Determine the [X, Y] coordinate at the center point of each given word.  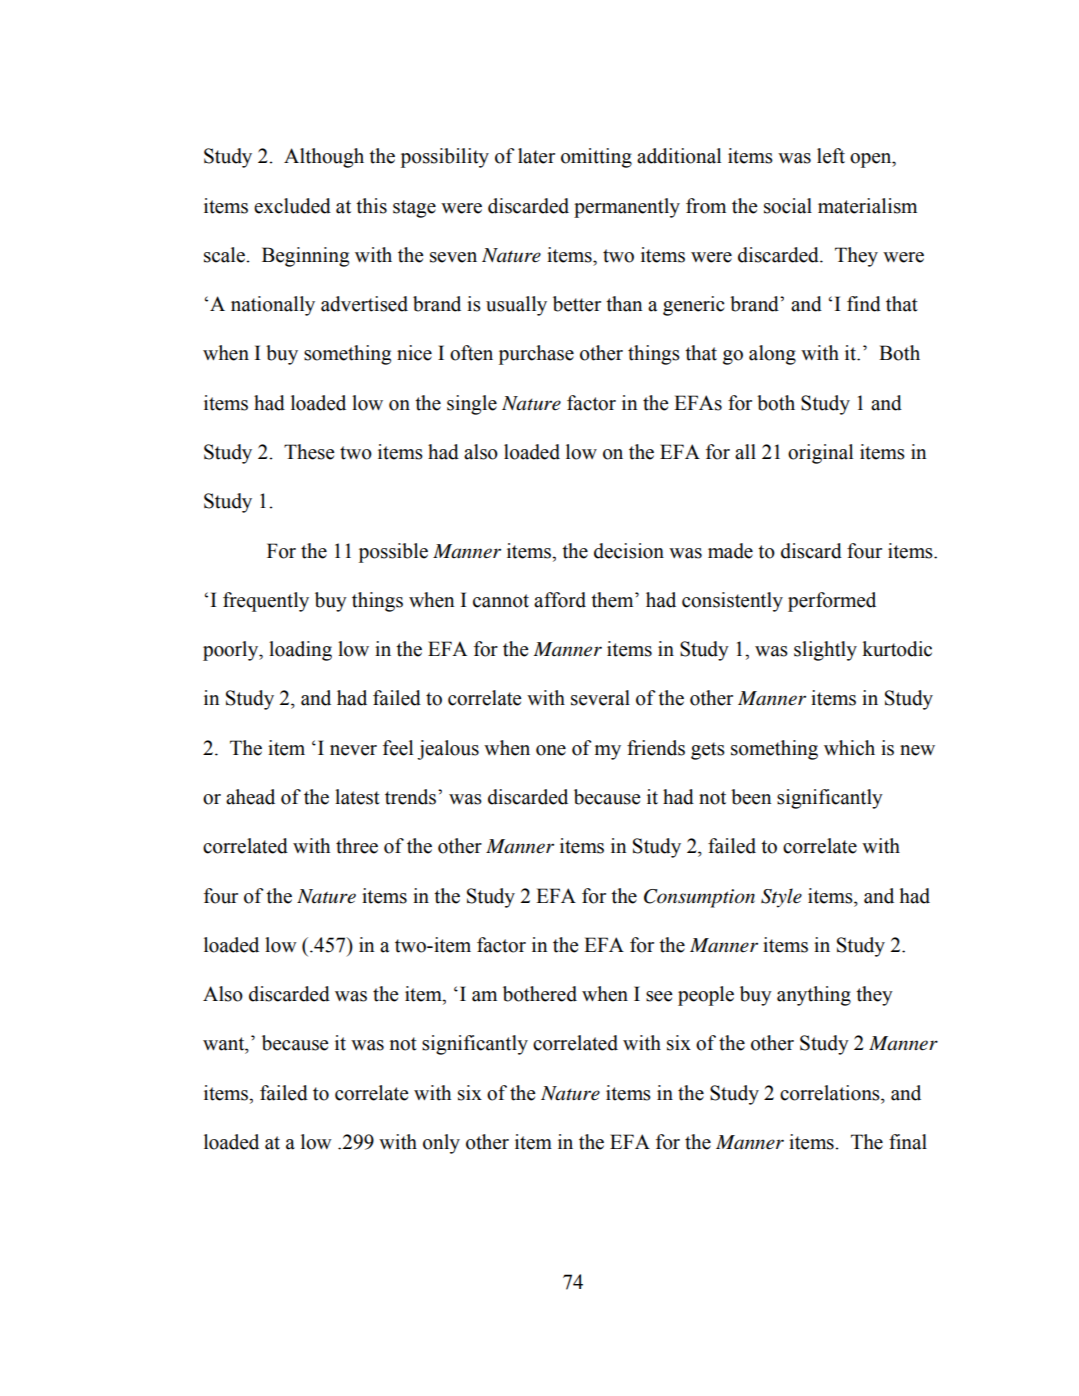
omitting [596, 158]
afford [560, 600]
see [659, 996]
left [831, 156]
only [441, 1144]
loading [300, 651]
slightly [825, 651]
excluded [292, 206]
